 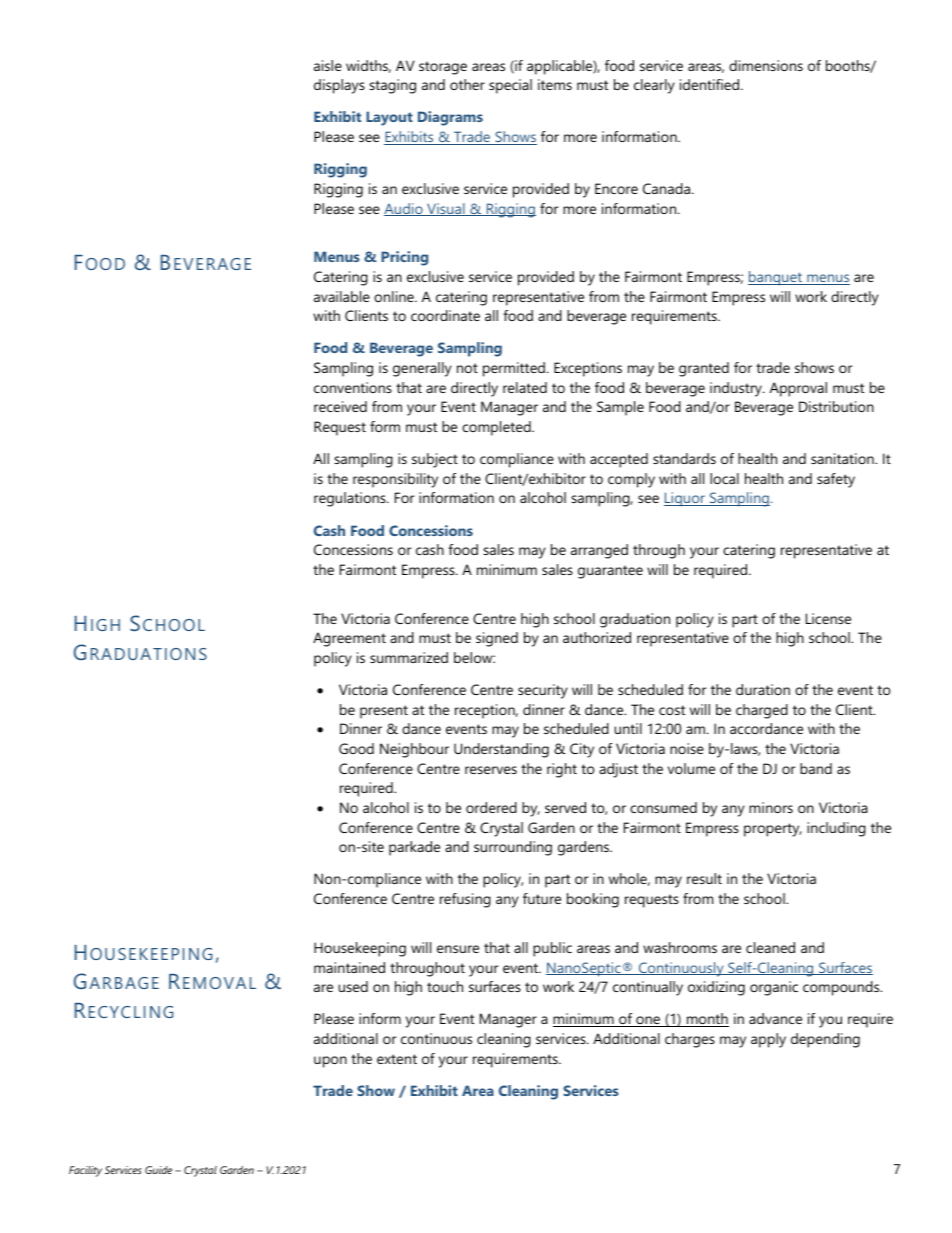 What do you see at coordinates (491, 807) in the document?
I see `ordered` at bounding box center [491, 807].
